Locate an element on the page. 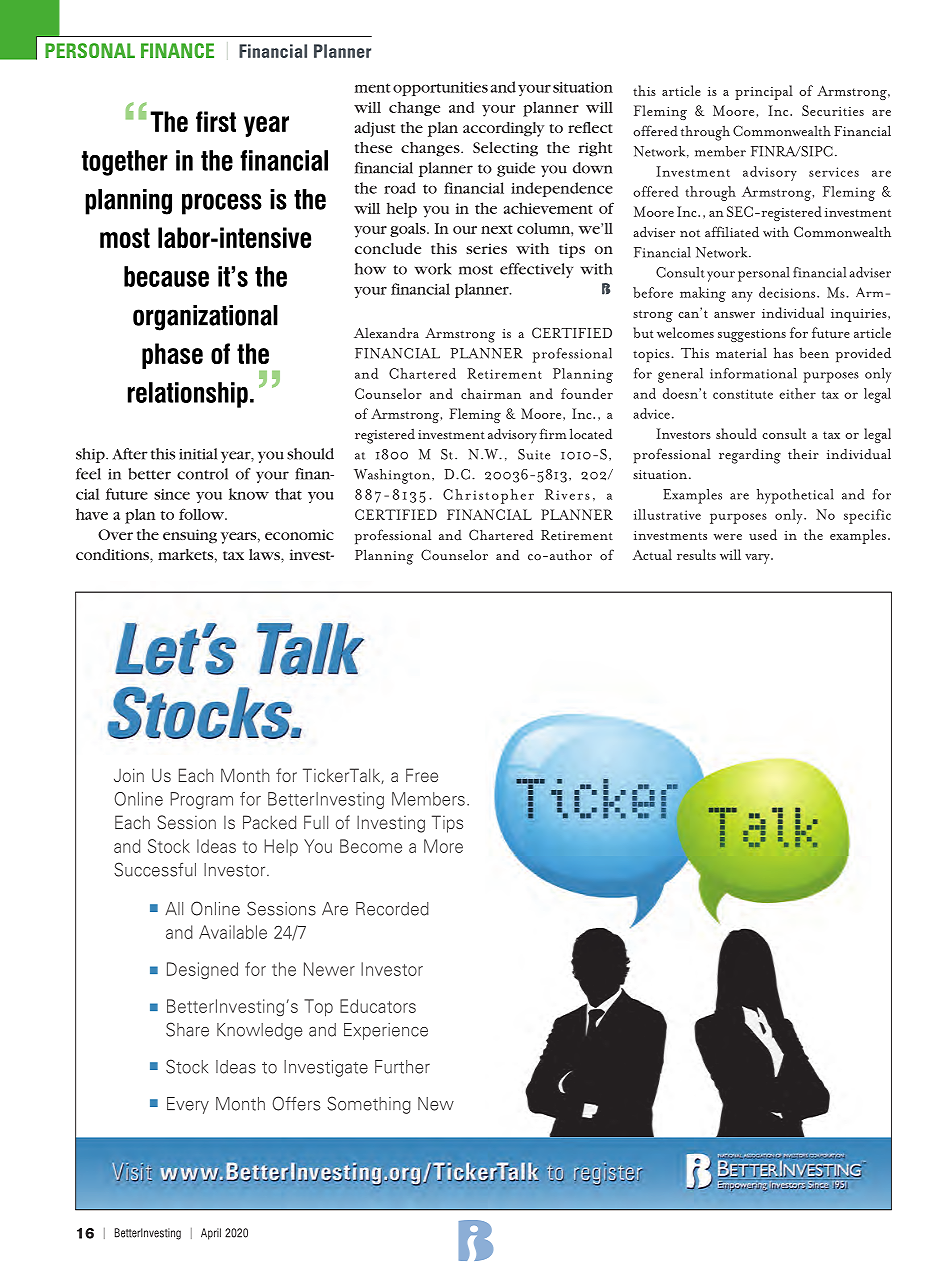 The height and width of the document is (1271, 952). principal is located at coordinates (764, 92).
